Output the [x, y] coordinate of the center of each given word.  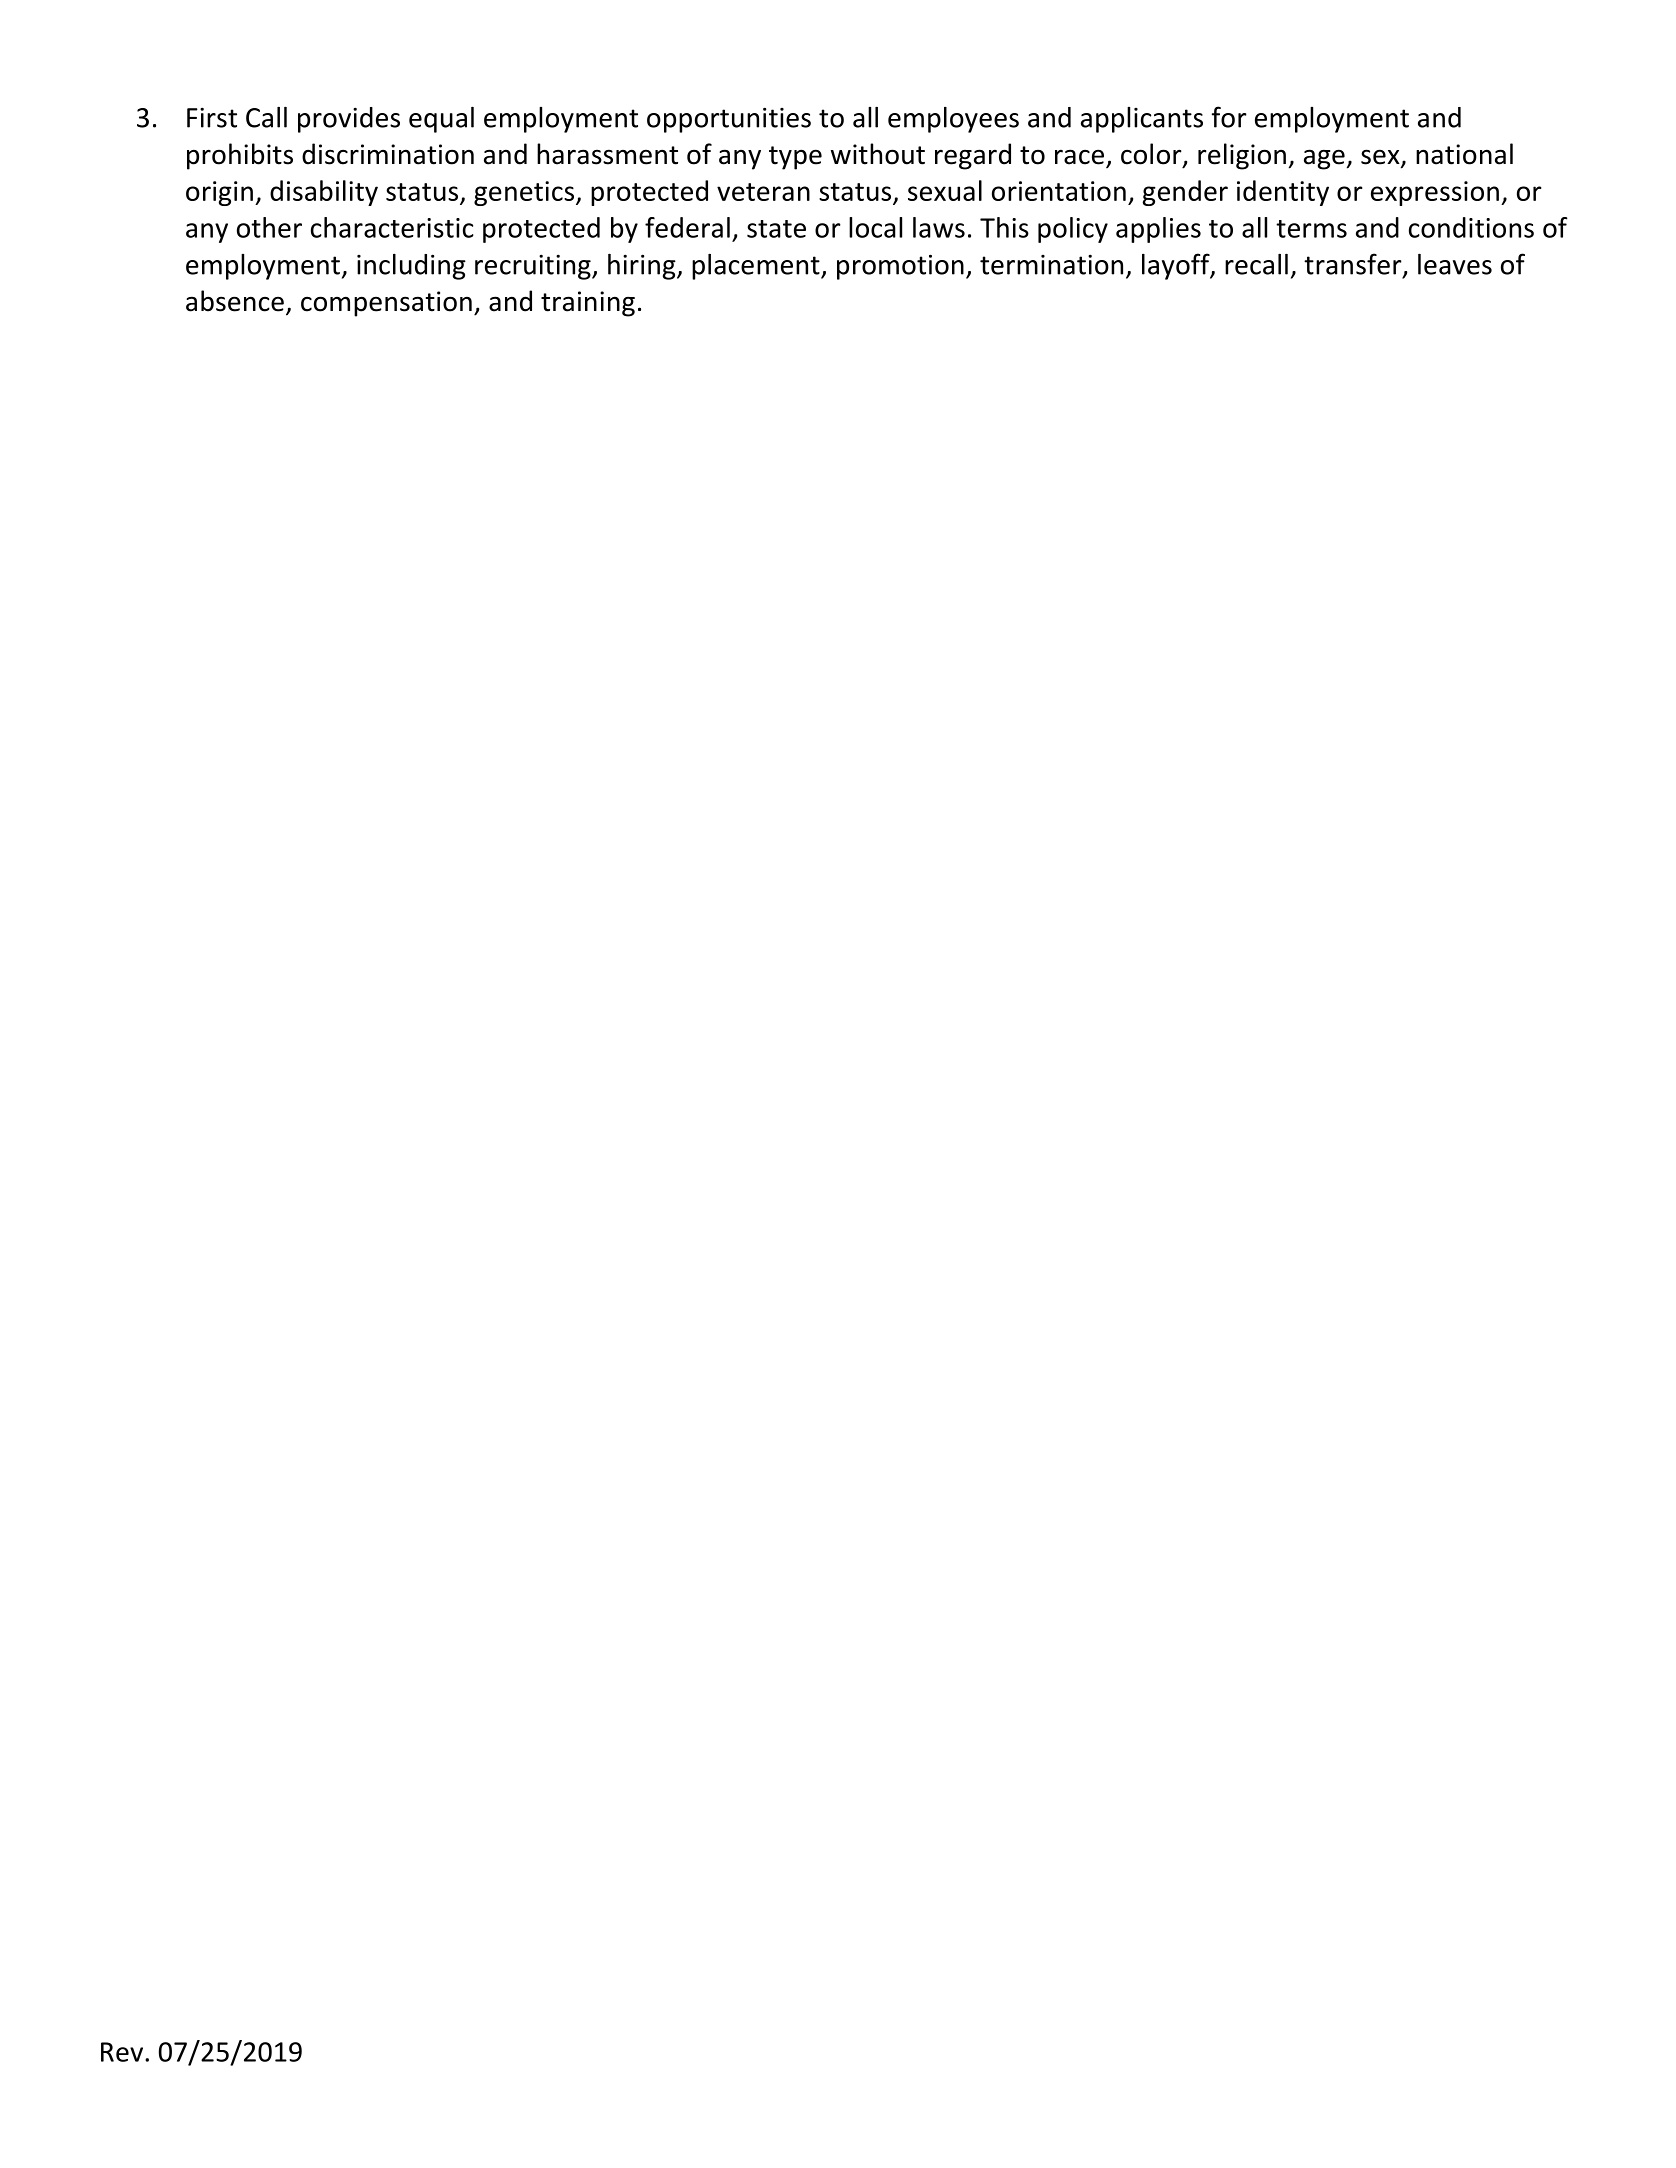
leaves [1455, 264]
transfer [1354, 265]
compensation [386, 304]
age [1324, 159]
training [588, 304]
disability [324, 193]
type [795, 158]
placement [757, 267]
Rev [122, 2052]
